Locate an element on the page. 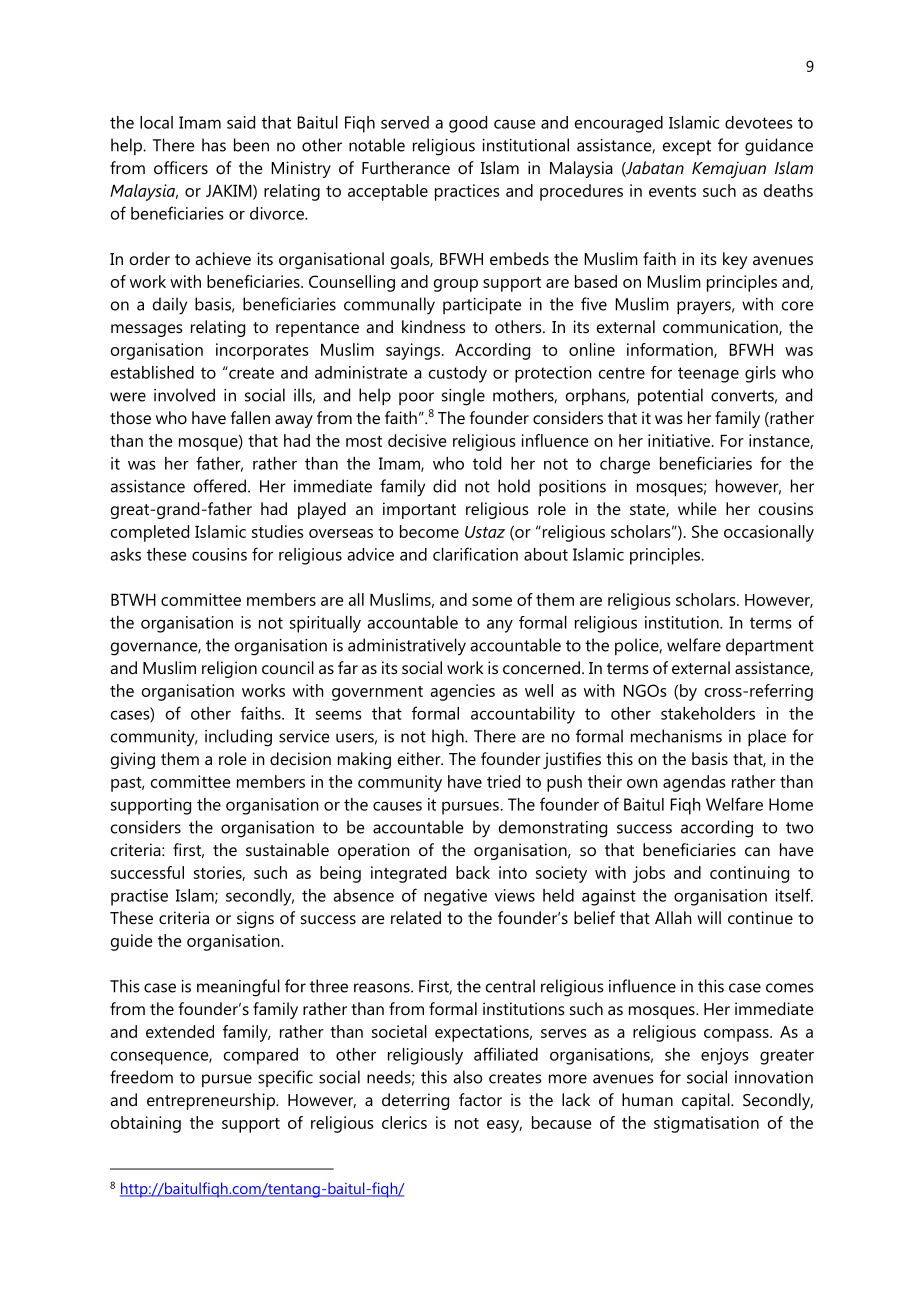 This page has width=924, height=1308. has is located at coordinates (214, 145).
